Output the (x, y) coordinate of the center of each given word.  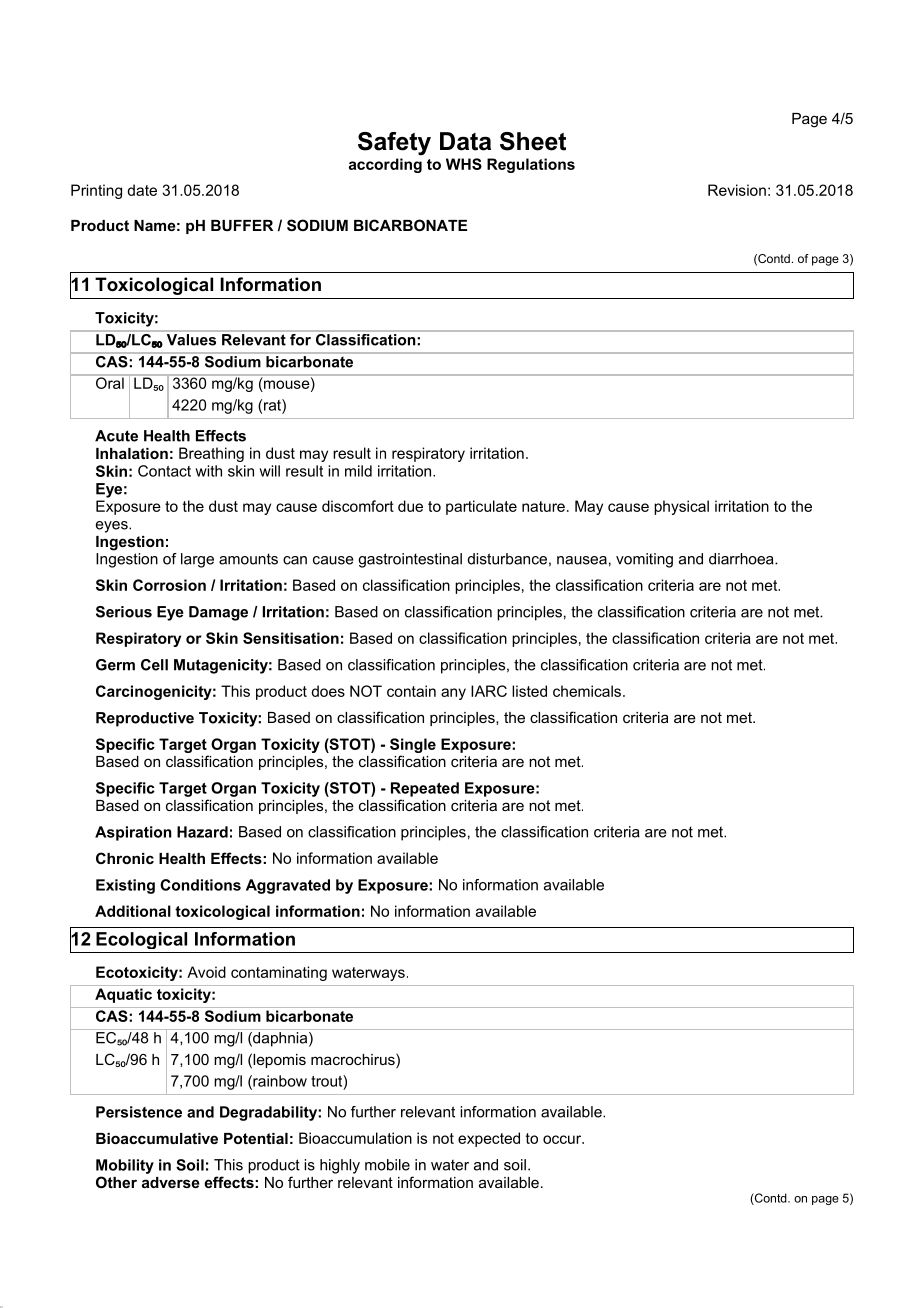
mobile (387, 1165)
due (410, 506)
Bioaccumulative (157, 1138)
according (385, 165)
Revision (737, 190)
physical (681, 507)
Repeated (425, 789)
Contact (164, 471)
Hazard (202, 832)
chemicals (588, 691)
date (142, 190)
